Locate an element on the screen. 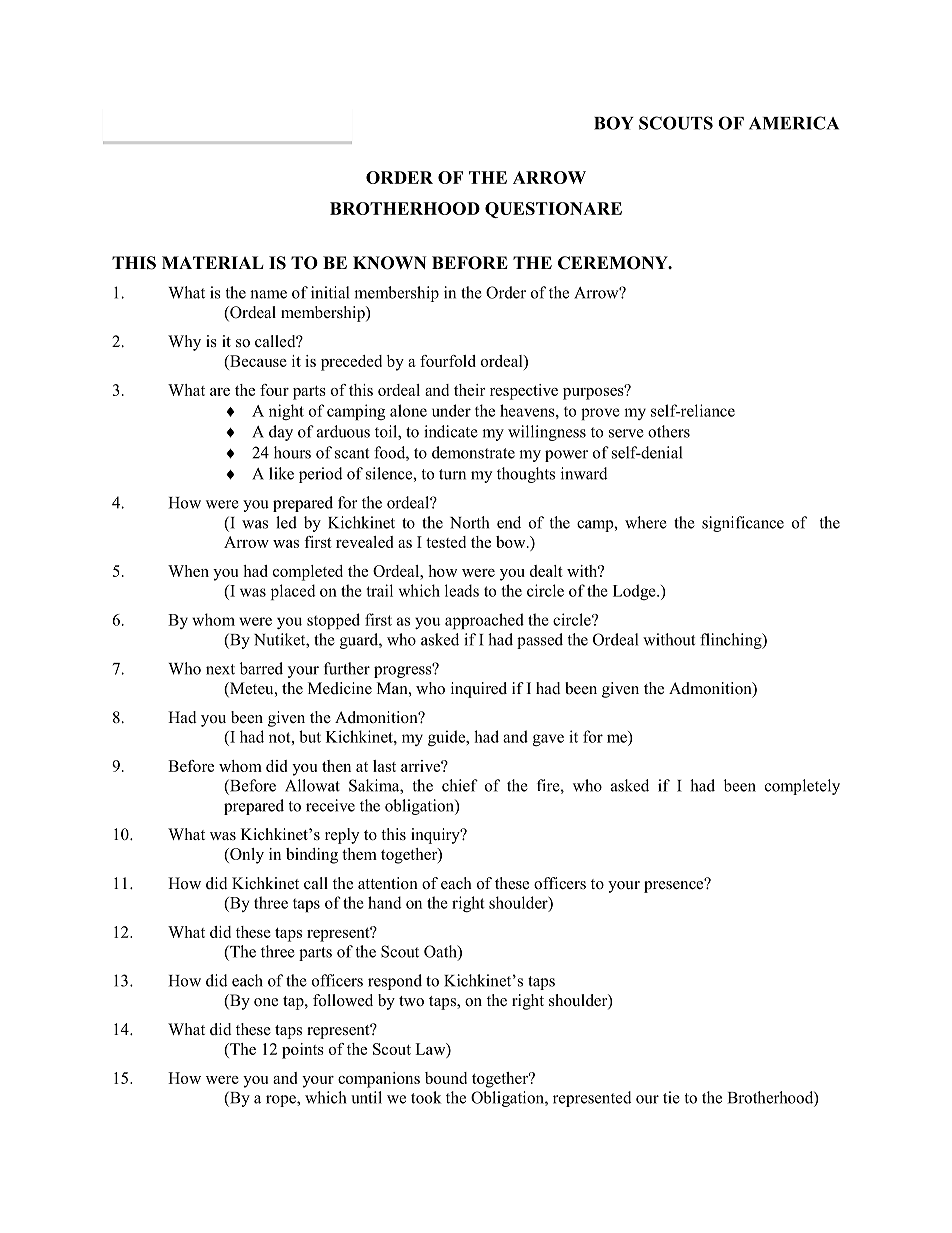  others is located at coordinates (669, 431).
